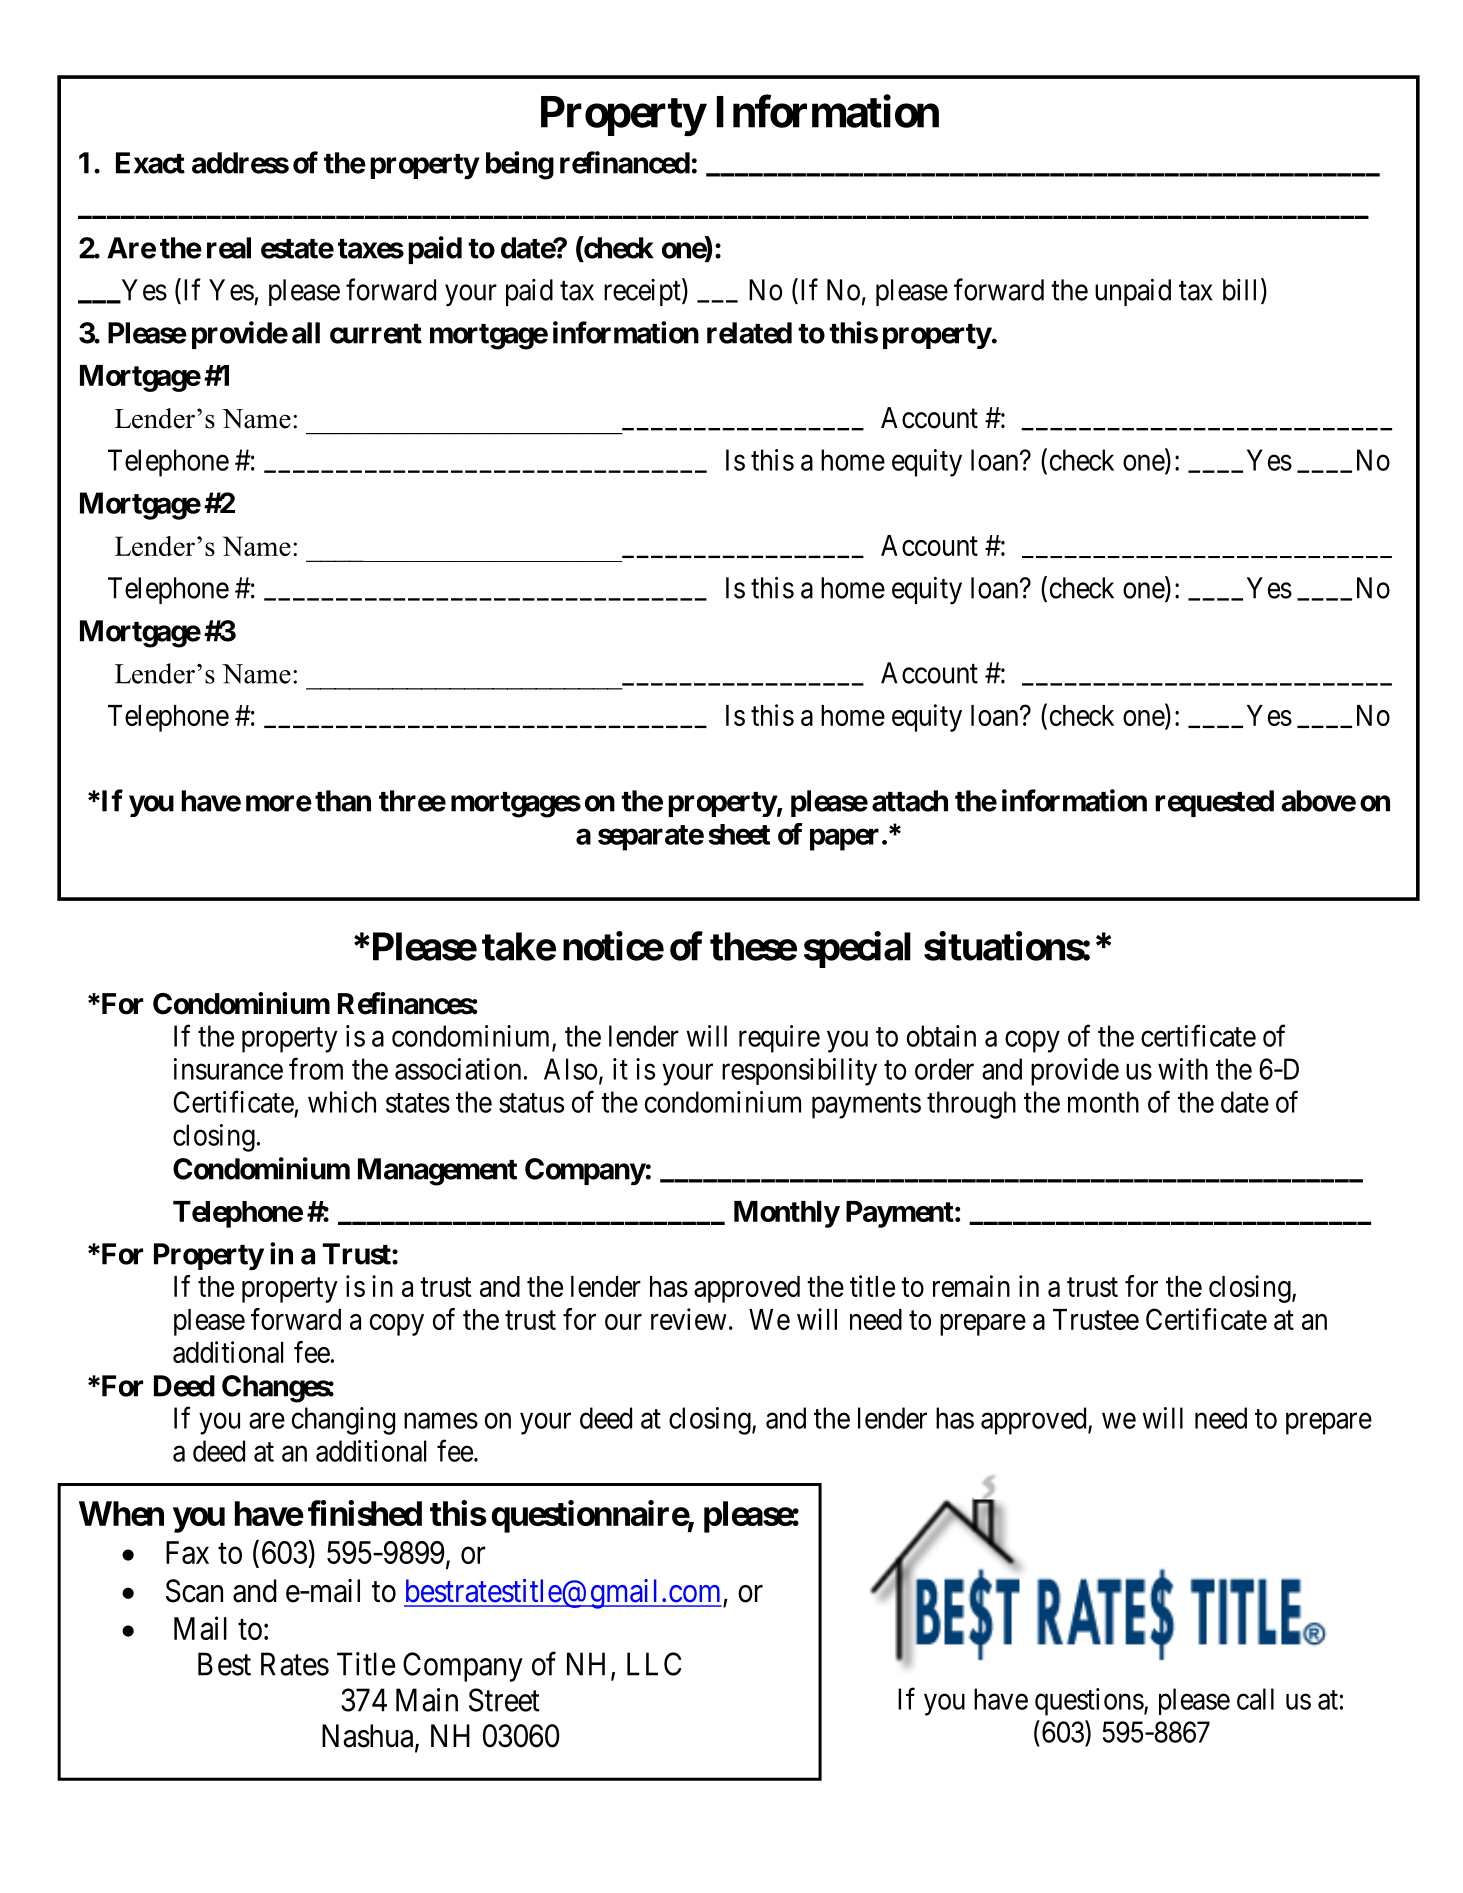 The width and height of the page is (1463, 1893). Describe the element at coordinates (1183, 1069) in the page. I see `with` at that location.
